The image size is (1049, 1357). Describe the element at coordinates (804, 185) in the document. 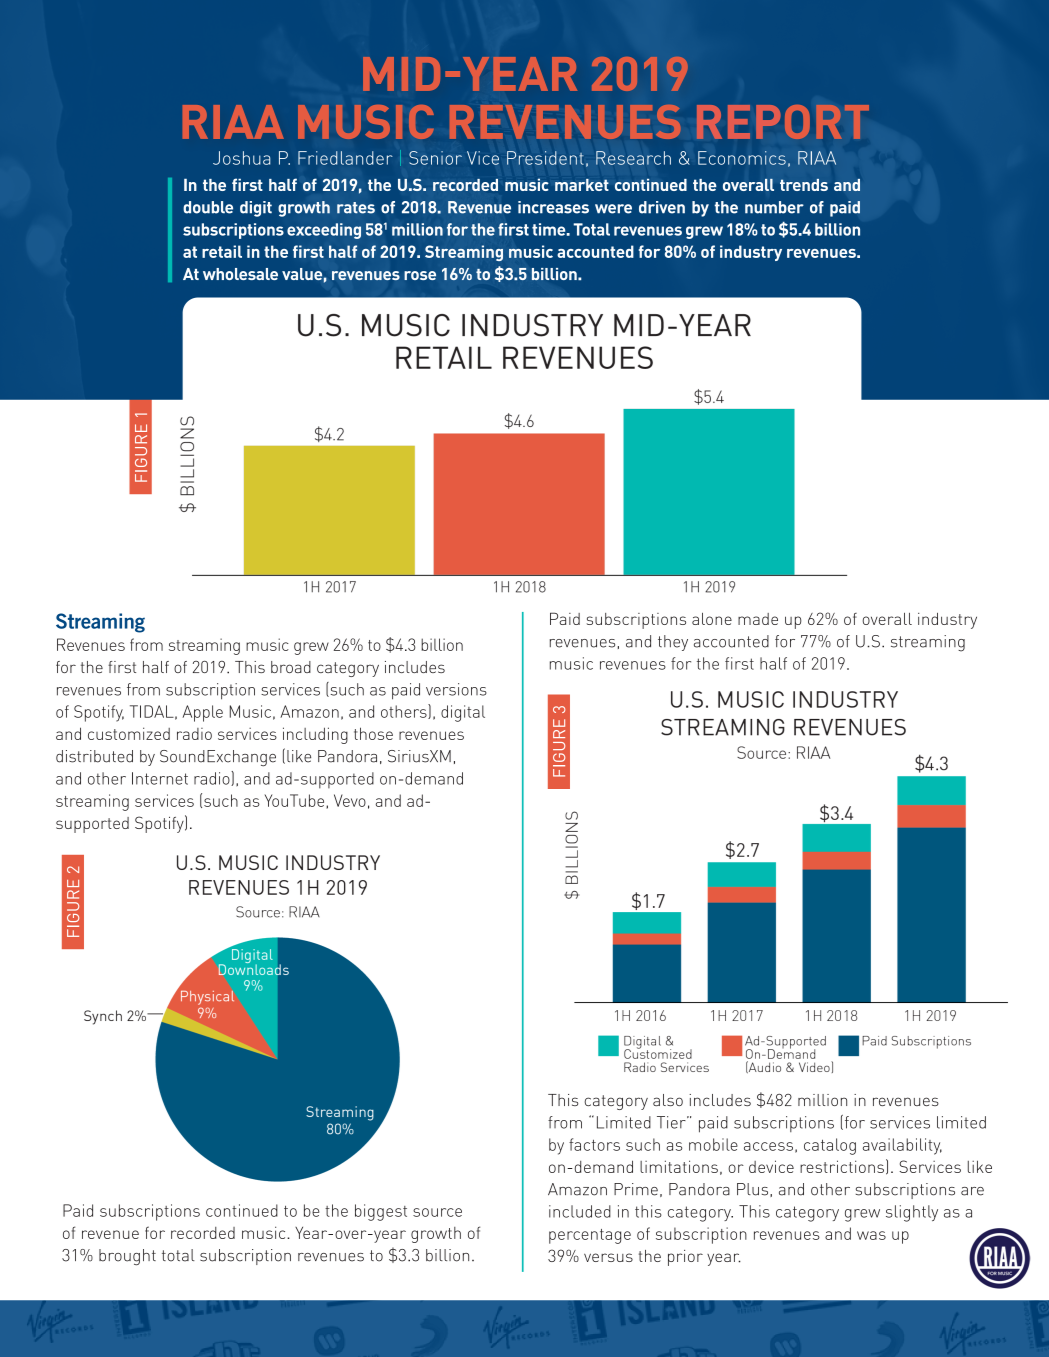

I see `trends` at that location.
